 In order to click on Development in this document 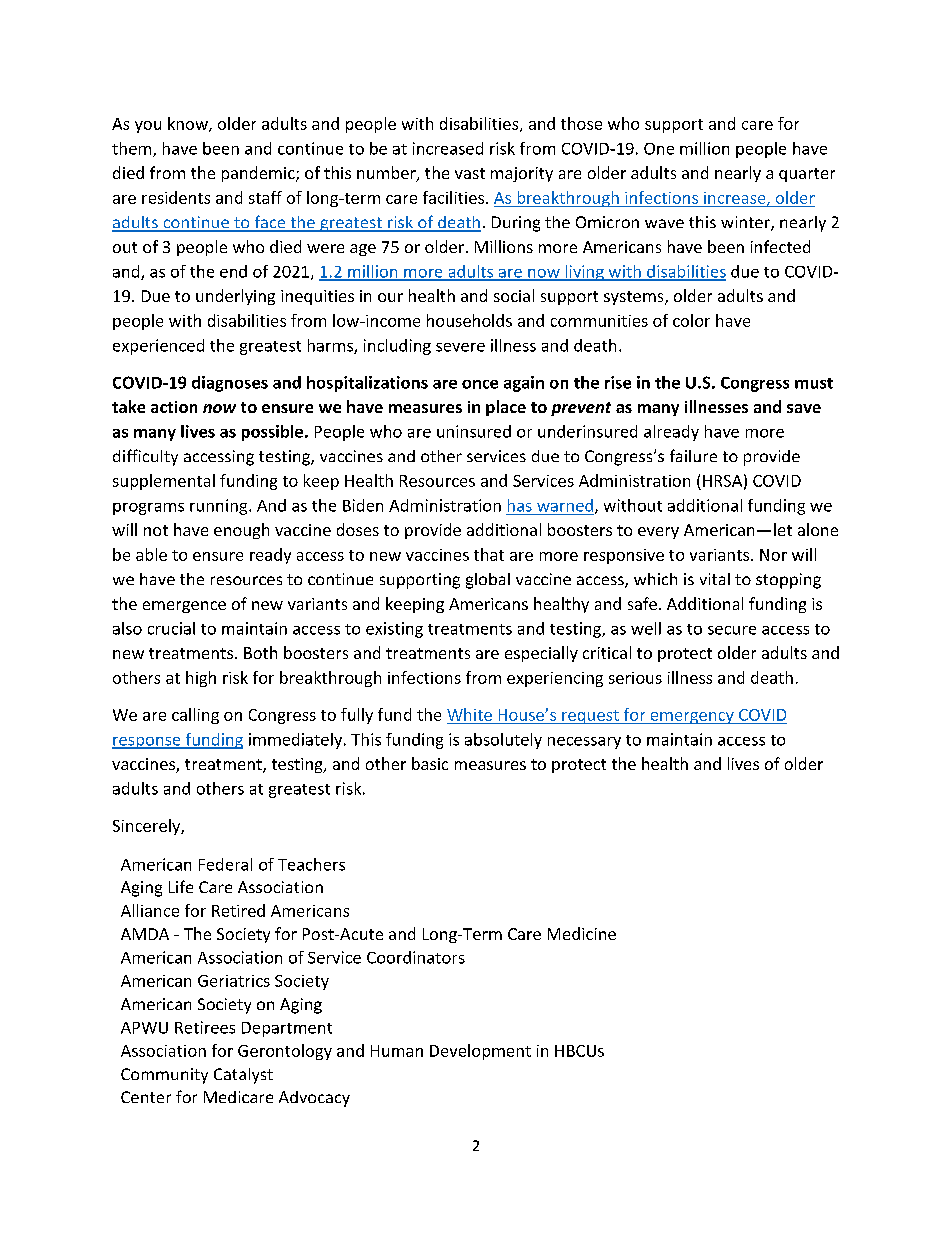, I will do `click(480, 1052)`.
